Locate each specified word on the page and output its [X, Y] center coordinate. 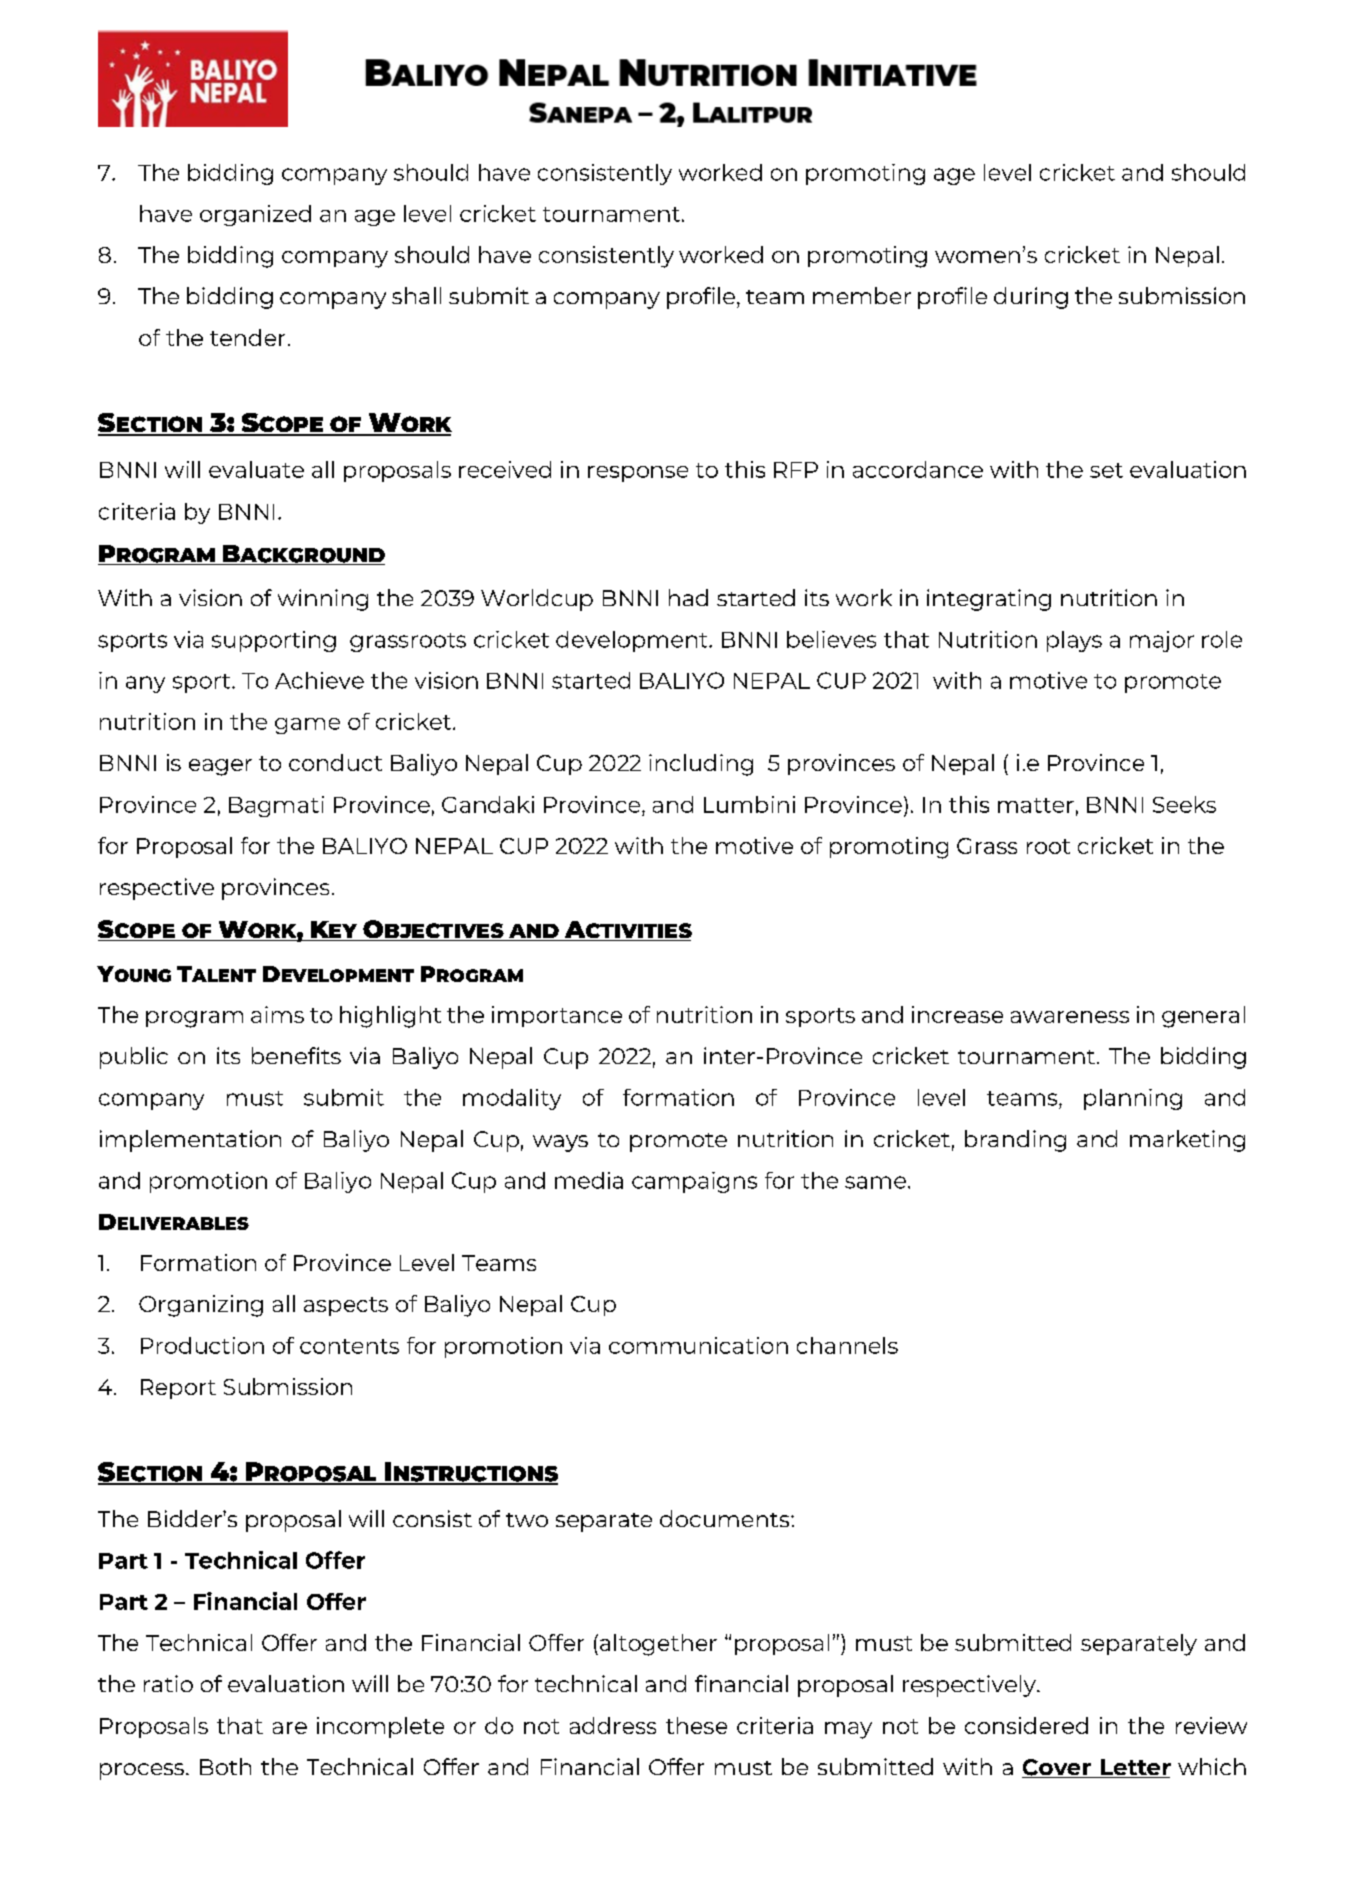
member [862, 295]
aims [277, 1014]
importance [557, 1016]
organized [255, 215]
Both [225, 1766]
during [1031, 298]
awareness [1070, 1017]
